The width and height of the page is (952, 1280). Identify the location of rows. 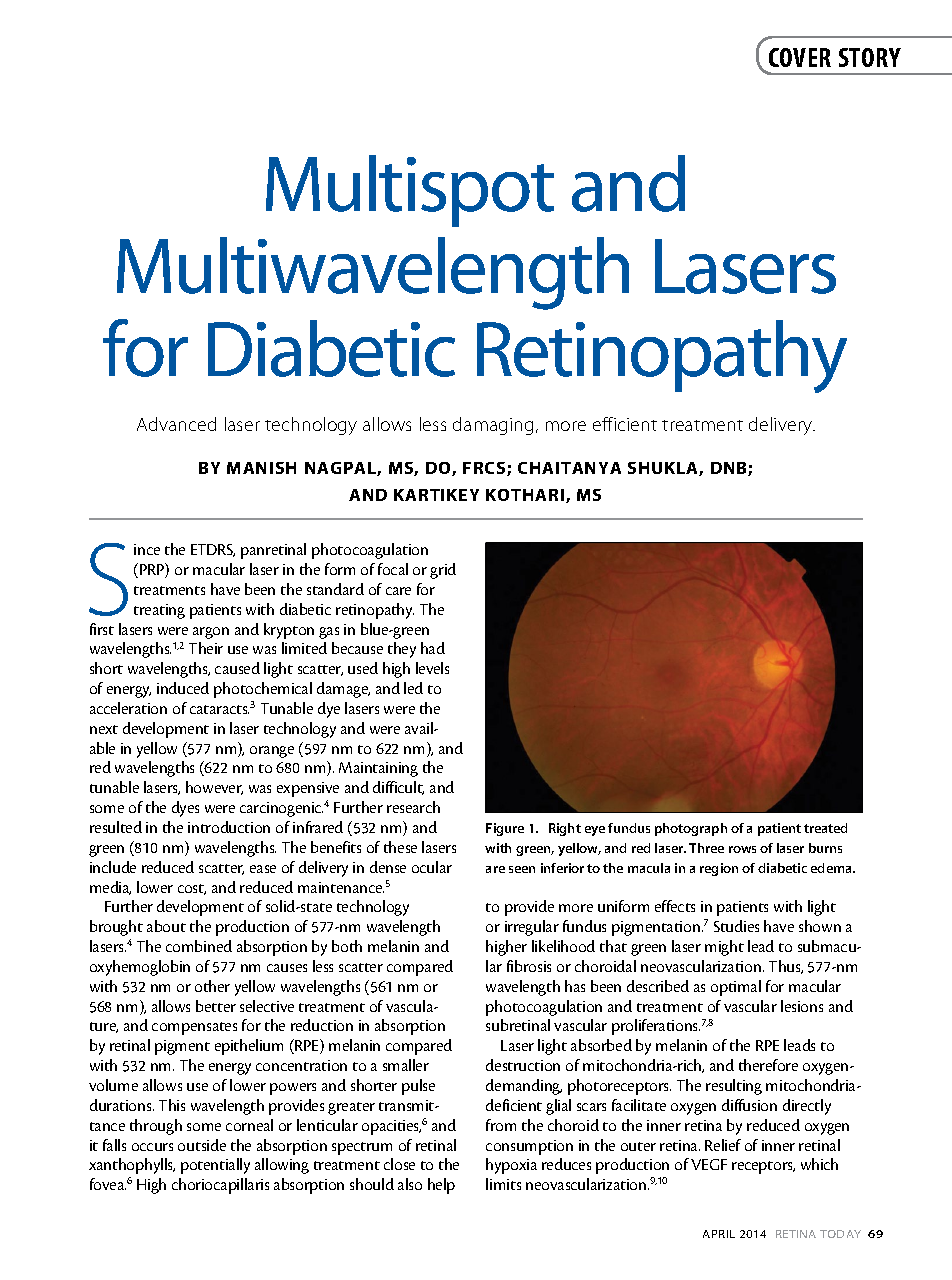
(742, 849).
